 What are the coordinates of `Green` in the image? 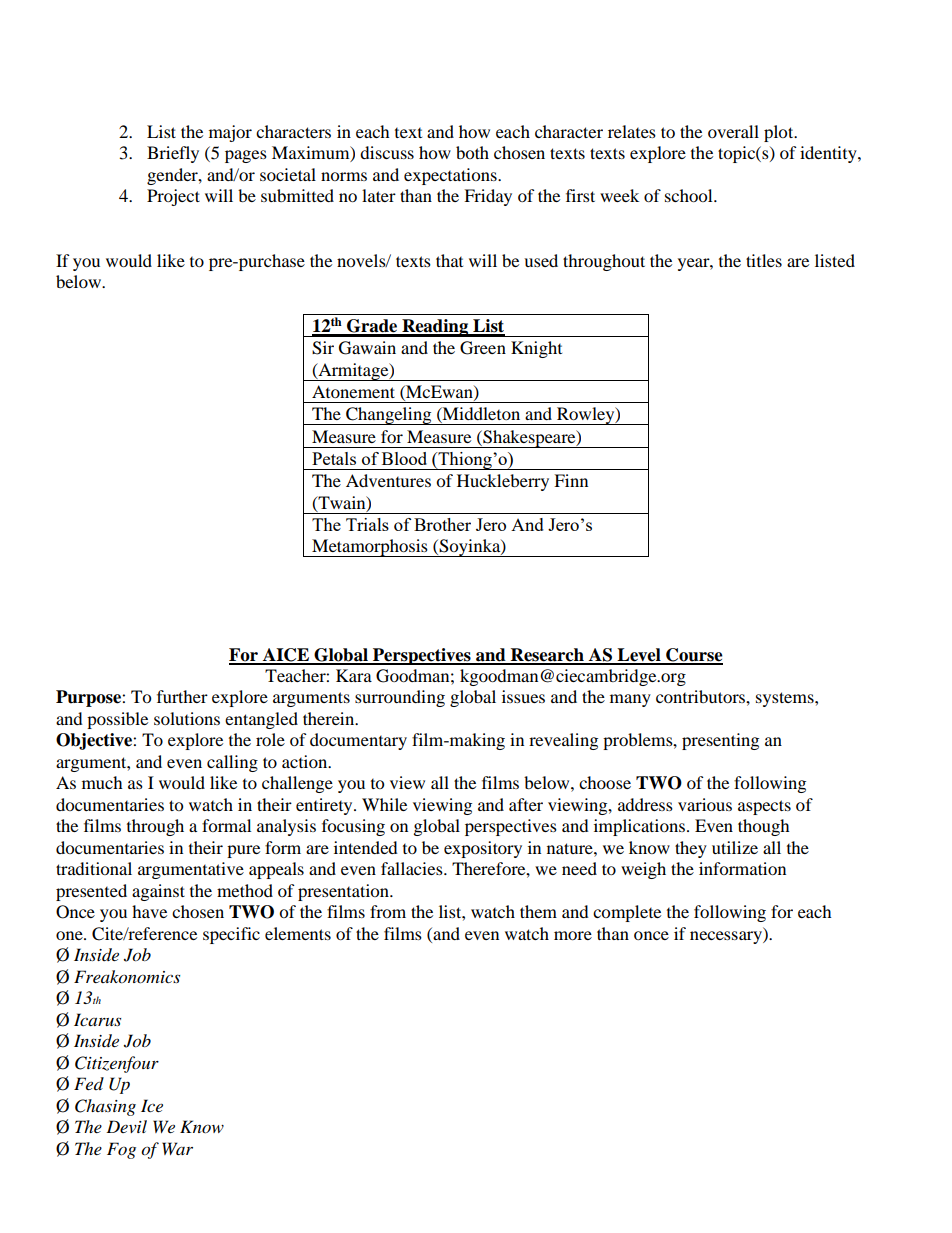 It's located at (483, 348).
